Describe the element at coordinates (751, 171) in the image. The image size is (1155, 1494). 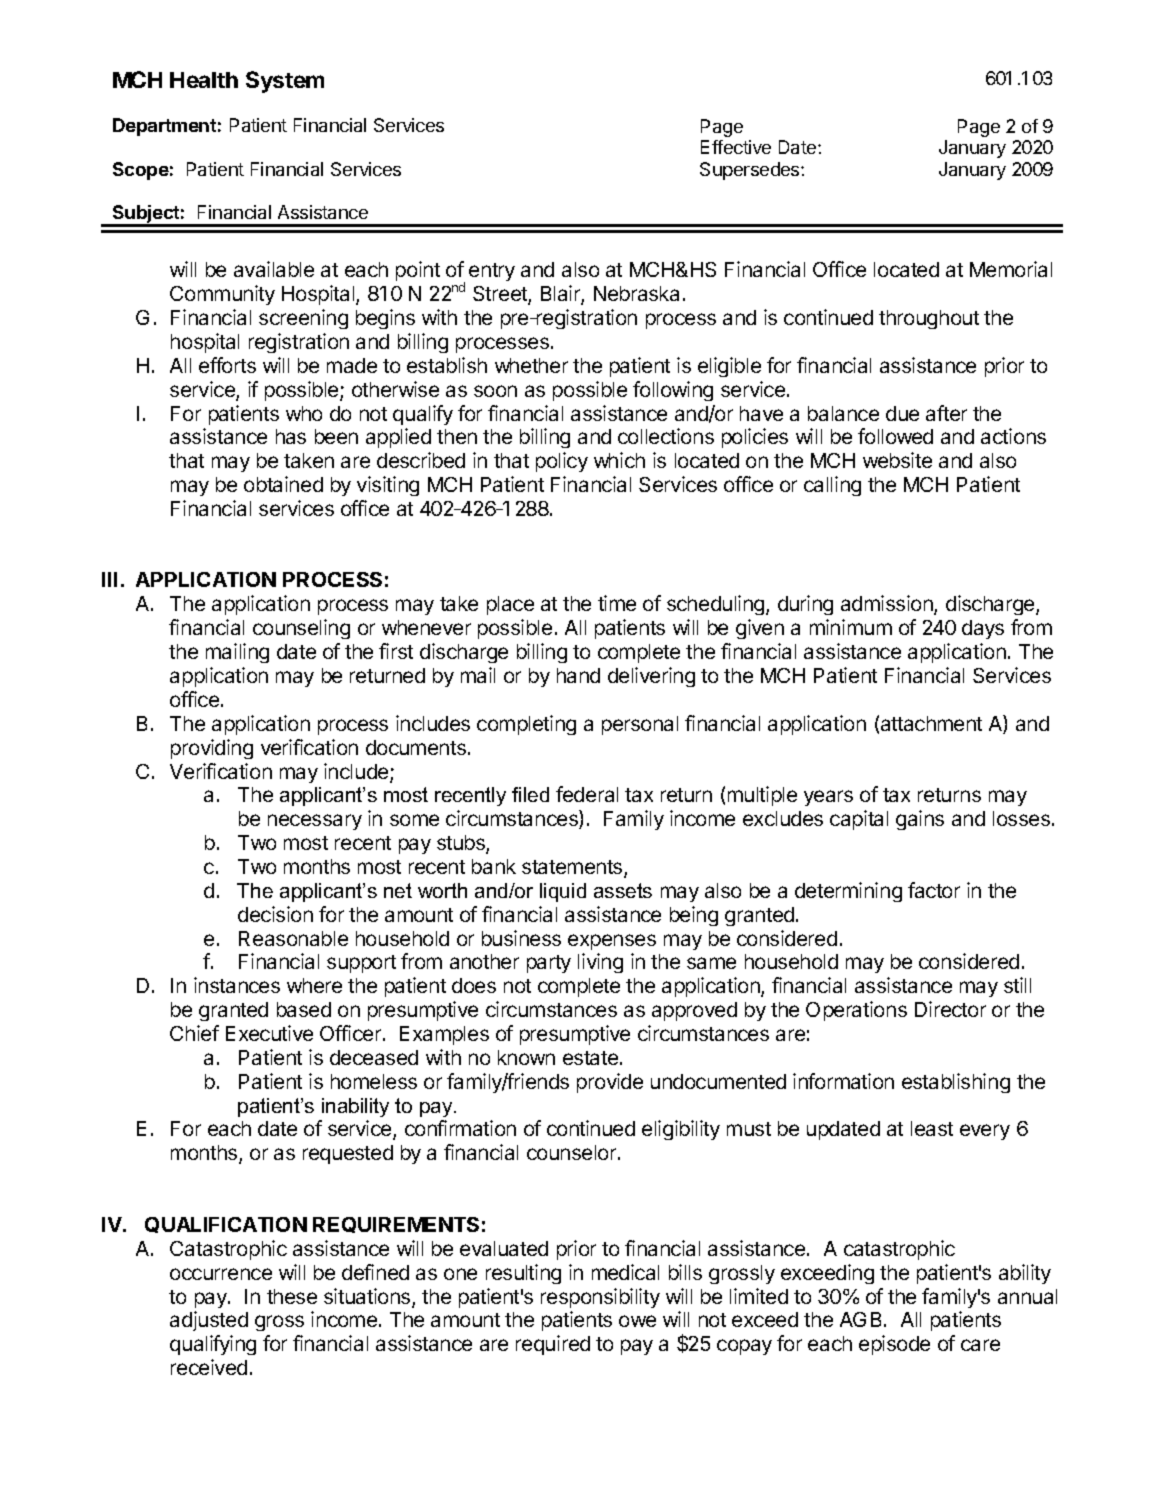
I see `Supersedes` at that location.
